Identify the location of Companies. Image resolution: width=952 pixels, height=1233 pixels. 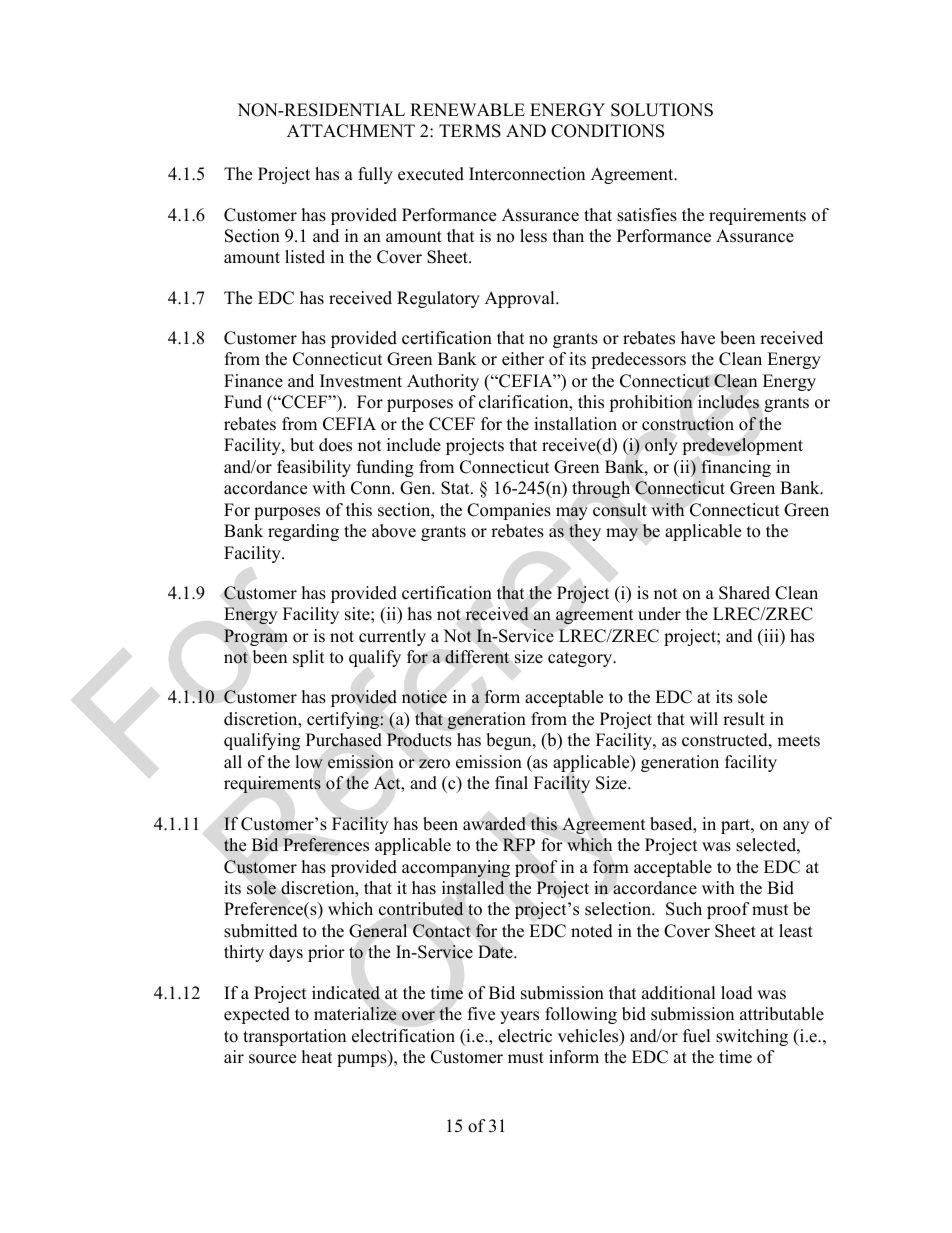
(509, 511).
